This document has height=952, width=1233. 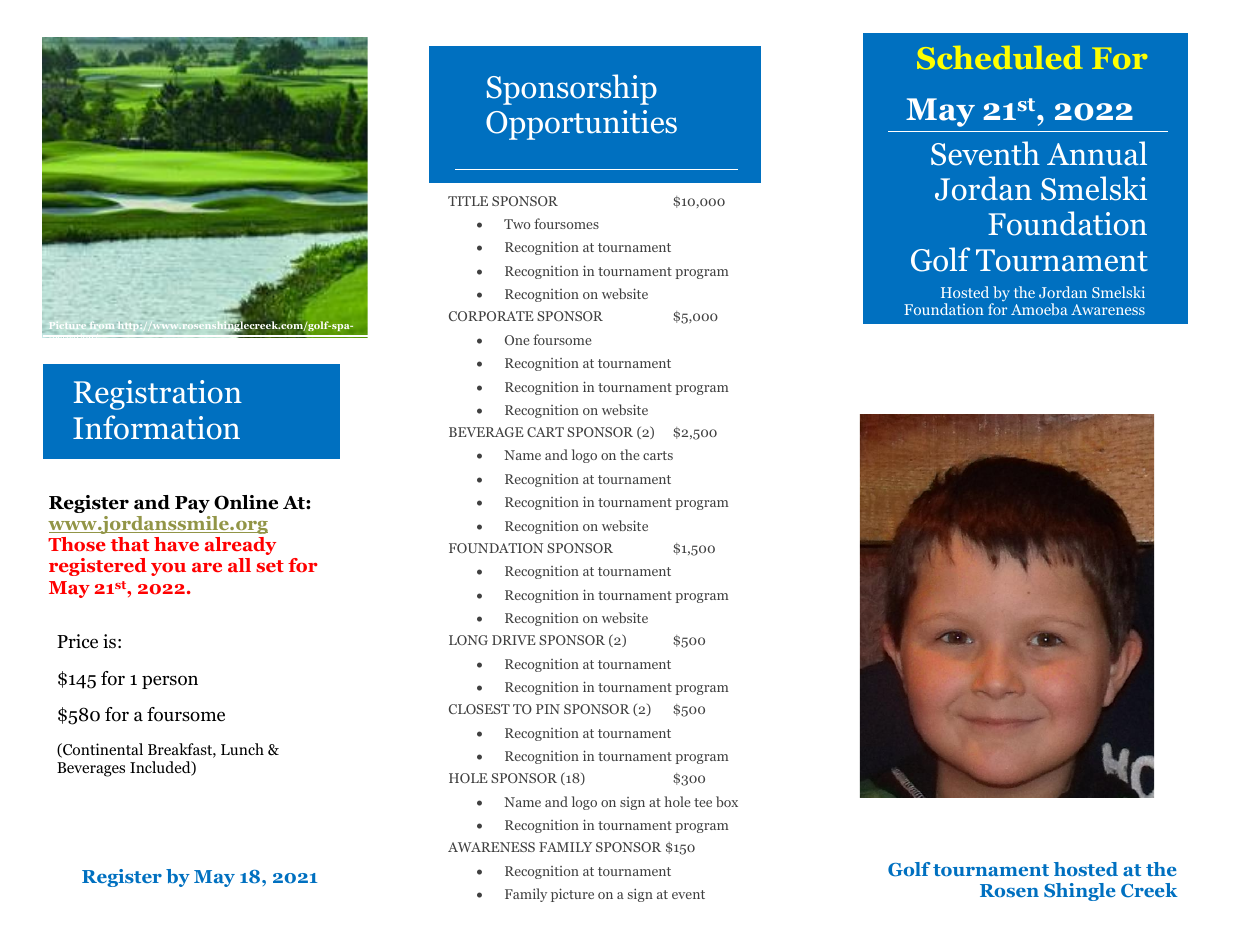 I want to click on One, so click(x=517, y=340).
